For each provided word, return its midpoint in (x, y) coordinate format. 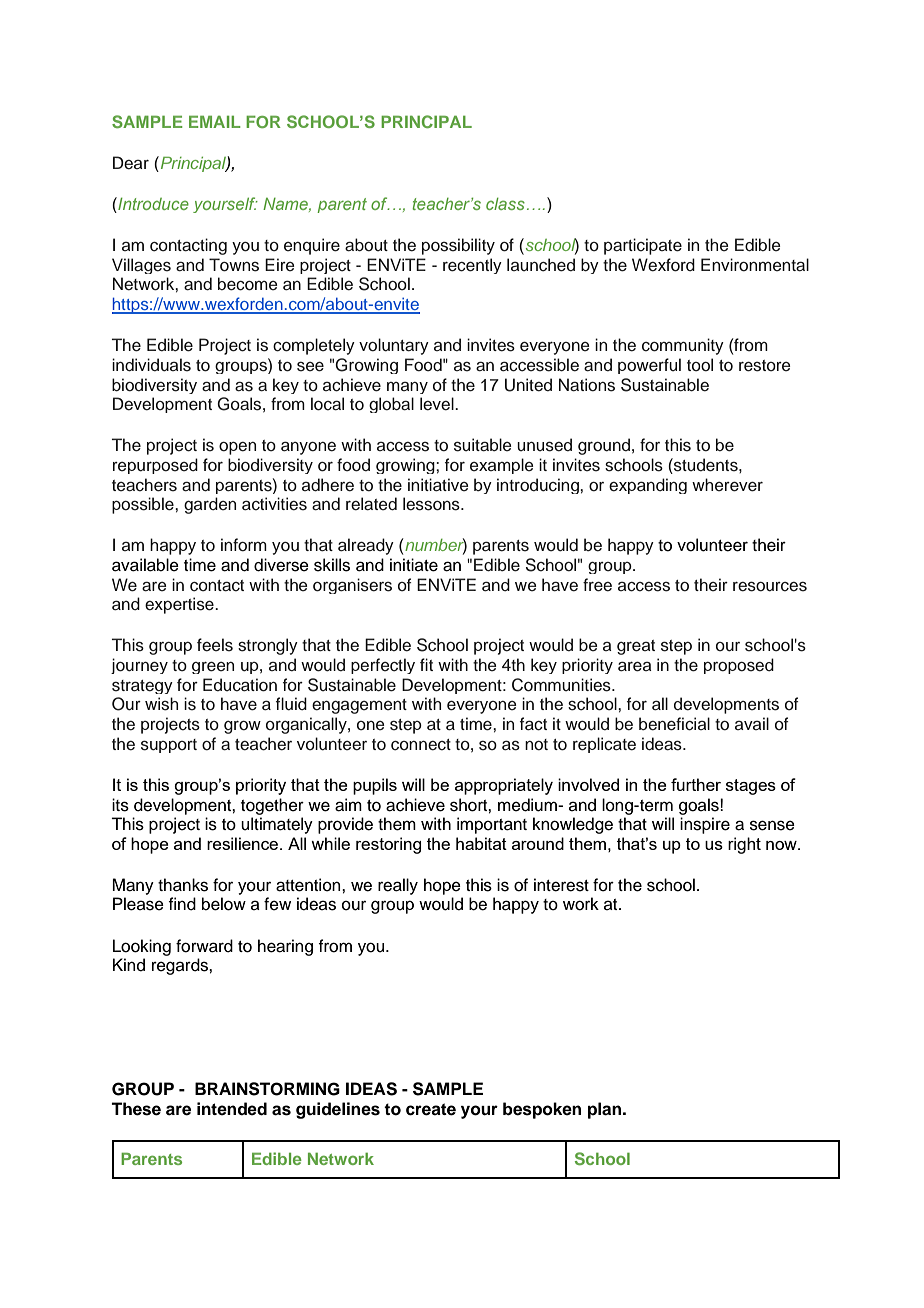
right (744, 845)
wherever (727, 485)
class (505, 204)
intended (232, 1109)
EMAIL (215, 122)
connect (421, 745)
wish (161, 704)
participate (643, 246)
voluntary (394, 346)
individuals (151, 365)
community (683, 346)
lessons (432, 504)
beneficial (674, 724)
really (398, 886)
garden (210, 505)
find (182, 904)
